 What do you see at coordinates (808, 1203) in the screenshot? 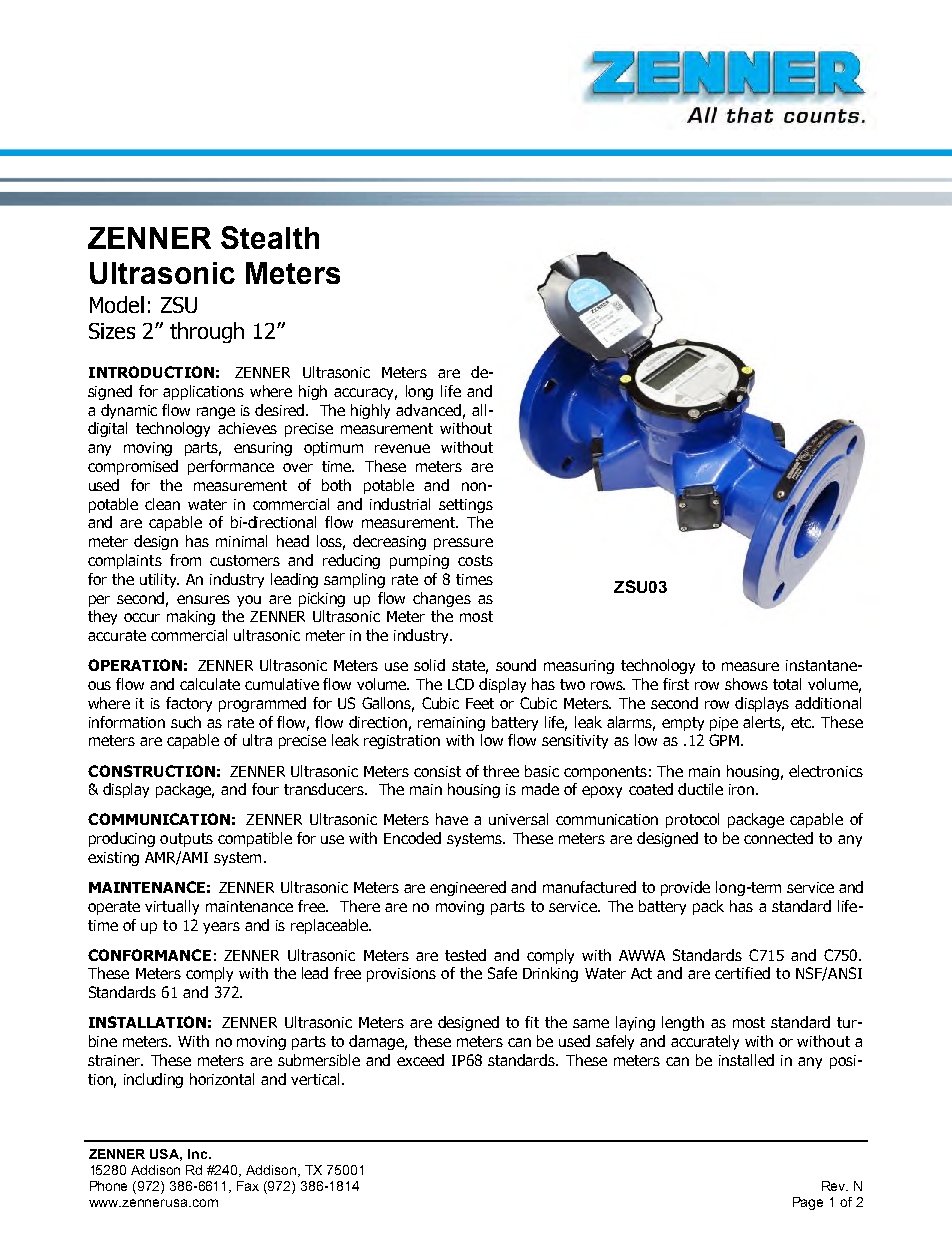
I see `Page` at bounding box center [808, 1203].
